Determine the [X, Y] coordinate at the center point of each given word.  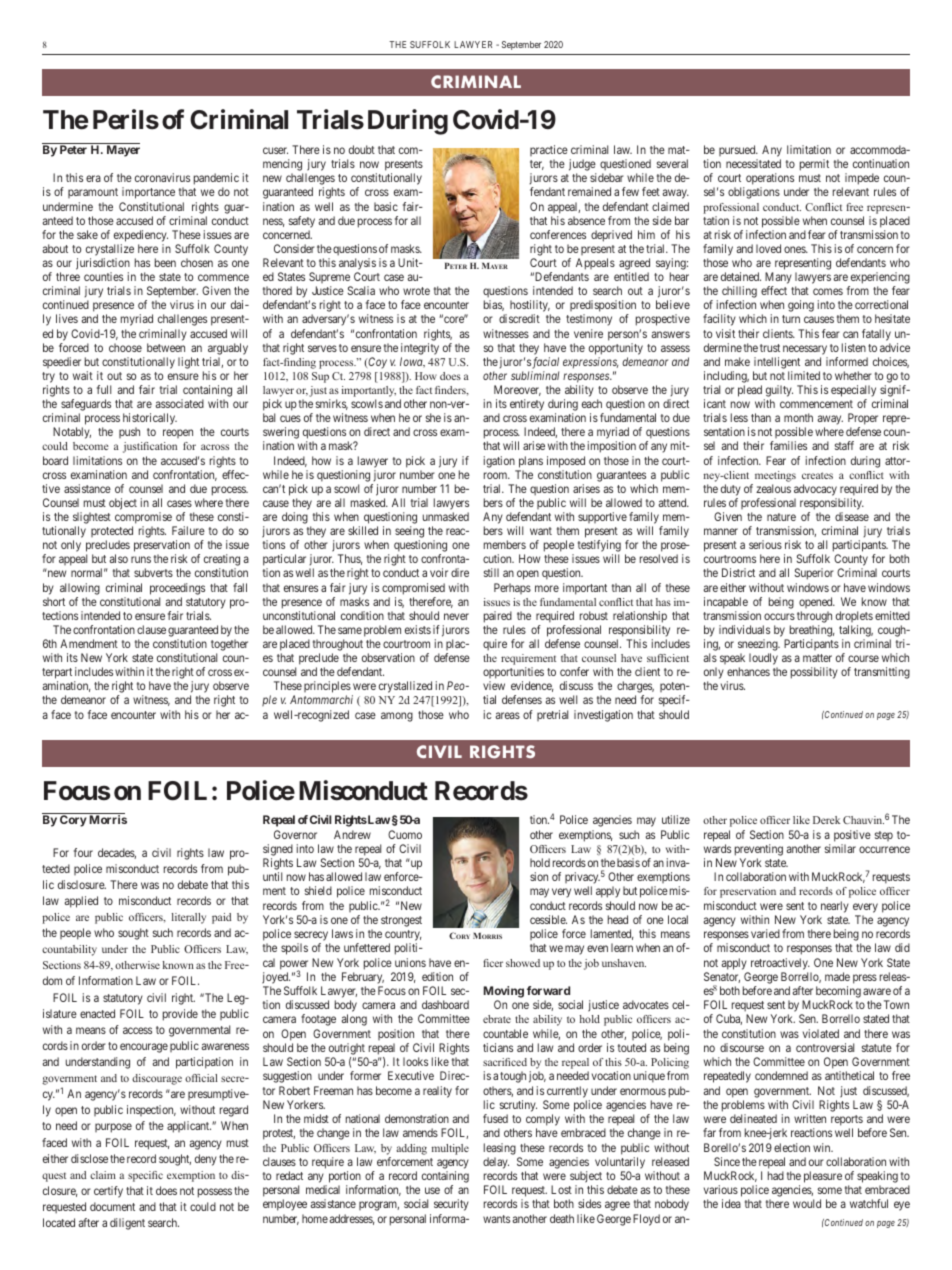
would [807, 1203]
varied [765, 933]
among [397, 717]
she [433, 417]
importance [148, 193]
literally [189, 918]
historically [150, 420]
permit [814, 165]
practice [549, 152]
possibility [814, 673]
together [229, 645]
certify [108, 1192]
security [451, 1205]
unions [410, 962]
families [788, 445]
